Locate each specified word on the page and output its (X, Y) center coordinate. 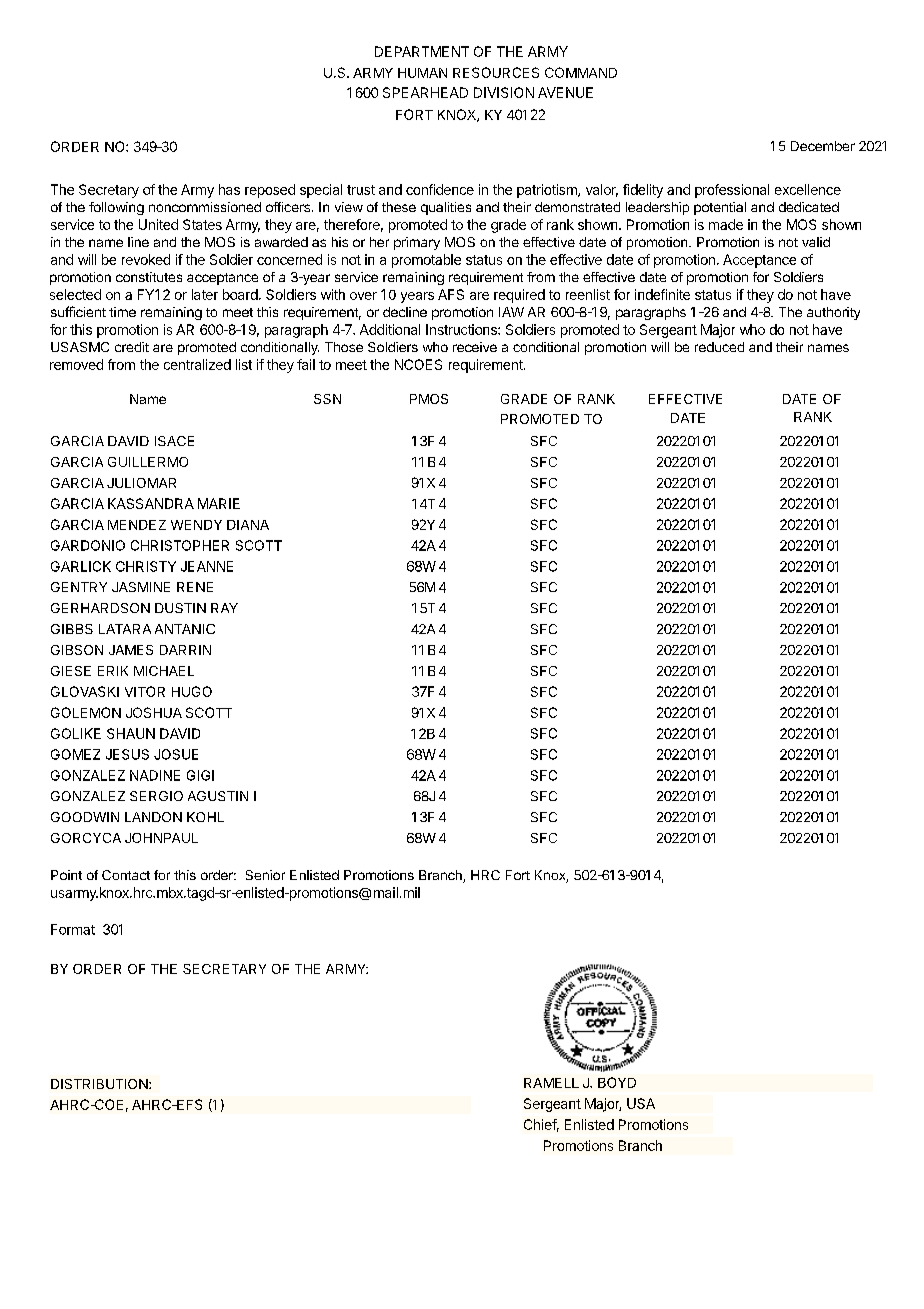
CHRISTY (146, 566)
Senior (265, 875)
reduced (719, 347)
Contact (126, 875)
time (122, 312)
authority (833, 313)
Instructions (462, 329)
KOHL (205, 817)
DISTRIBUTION (100, 1084)
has (229, 189)
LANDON (153, 817)
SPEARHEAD (425, 92)
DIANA (248, 525)
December (823, 146)
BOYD (617, 1082)
